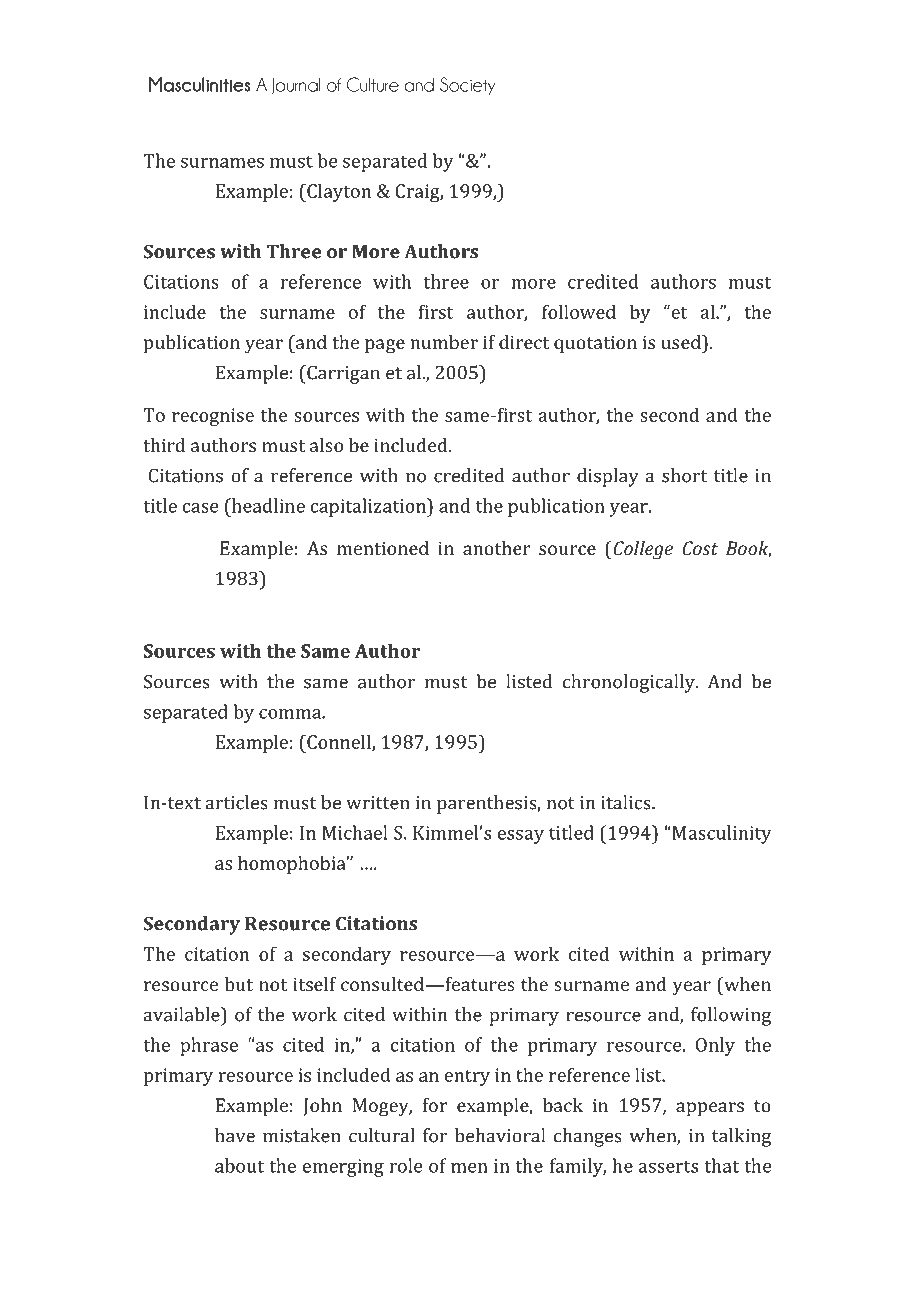 The width and height of the screenshot is (915, 1316). I want to click on used, so click(682, 342).
